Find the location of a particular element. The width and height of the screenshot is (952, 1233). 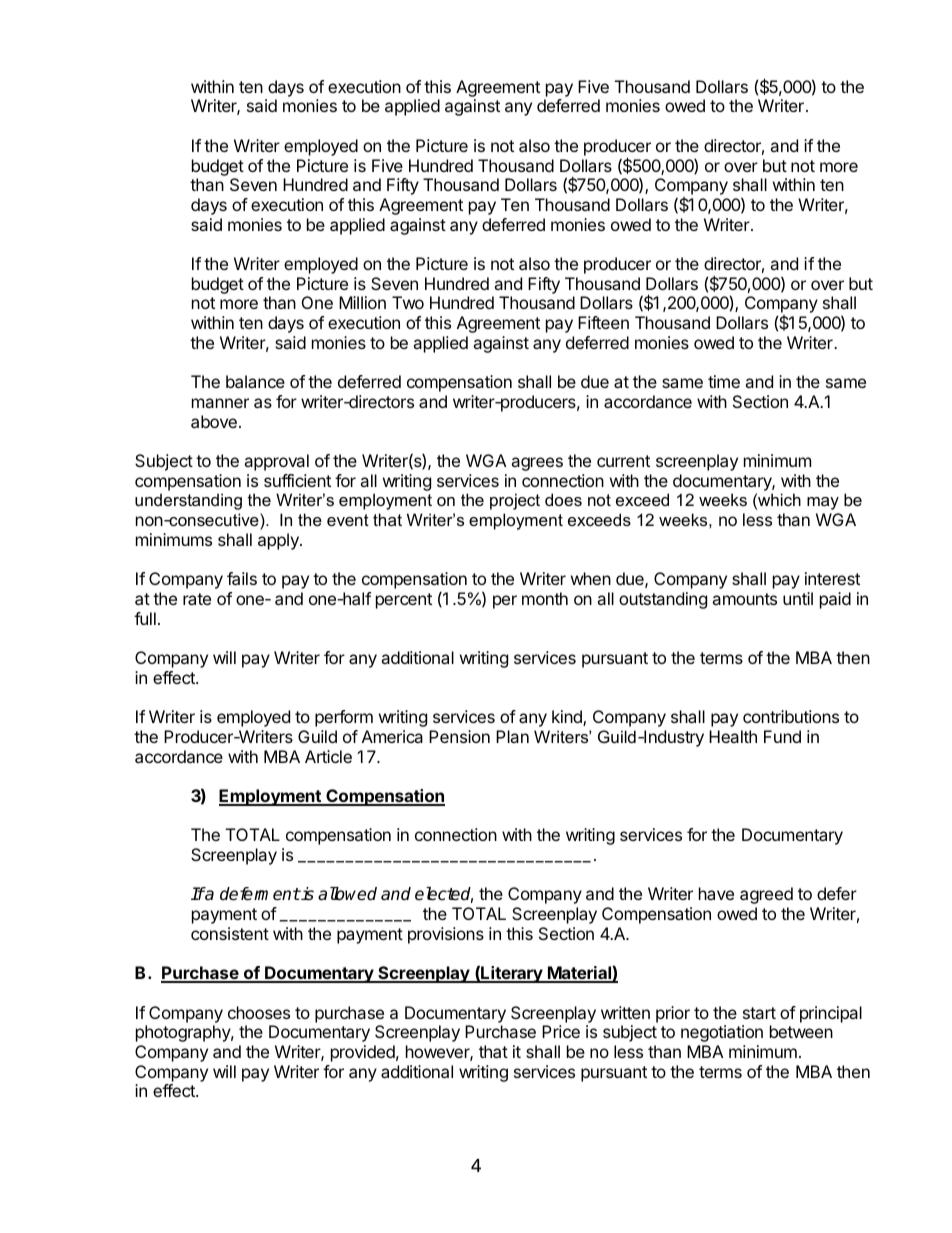

may is located at coordinates (823, 503).
